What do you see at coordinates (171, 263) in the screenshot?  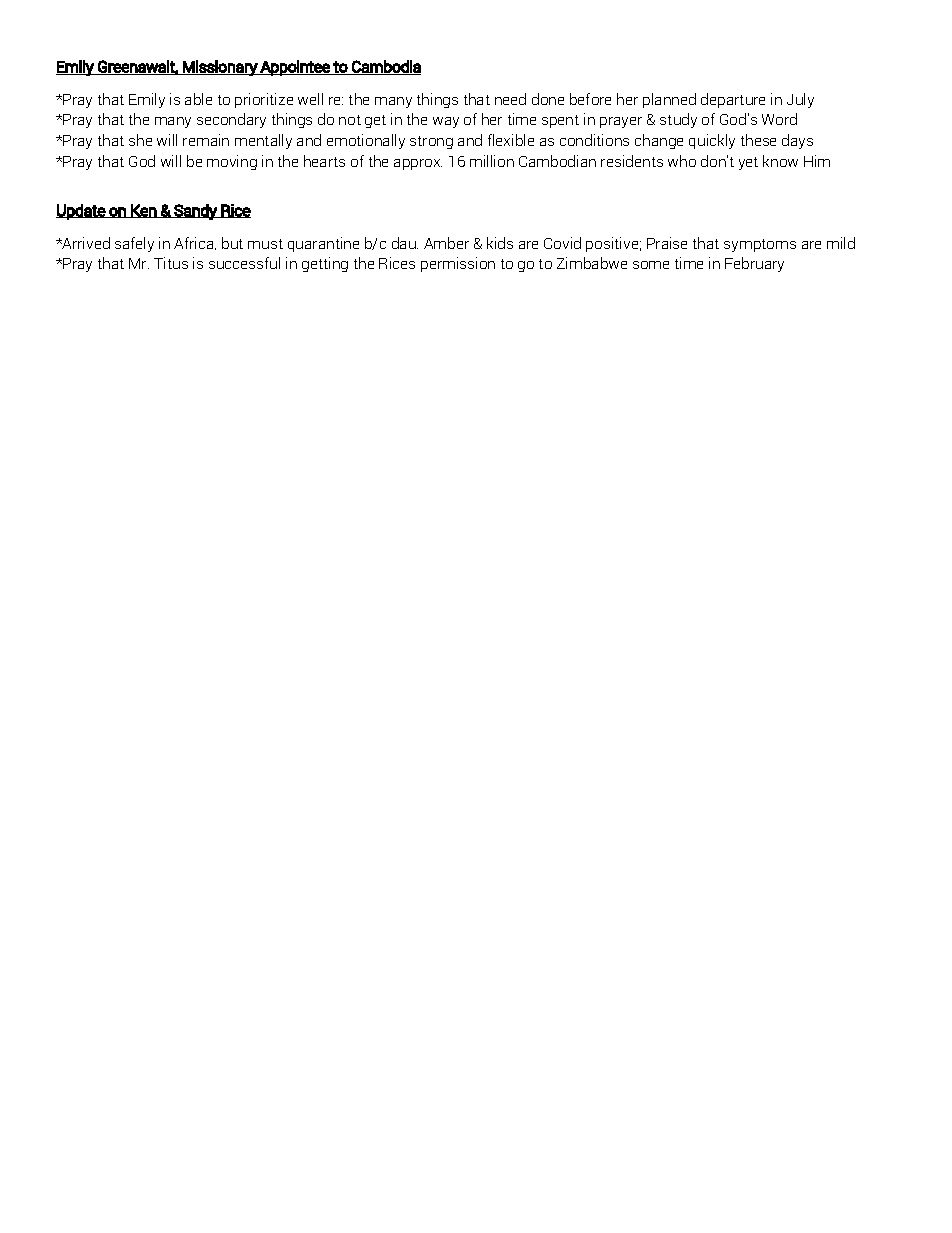 I see `Titus` at bounding box center [171, 263].
